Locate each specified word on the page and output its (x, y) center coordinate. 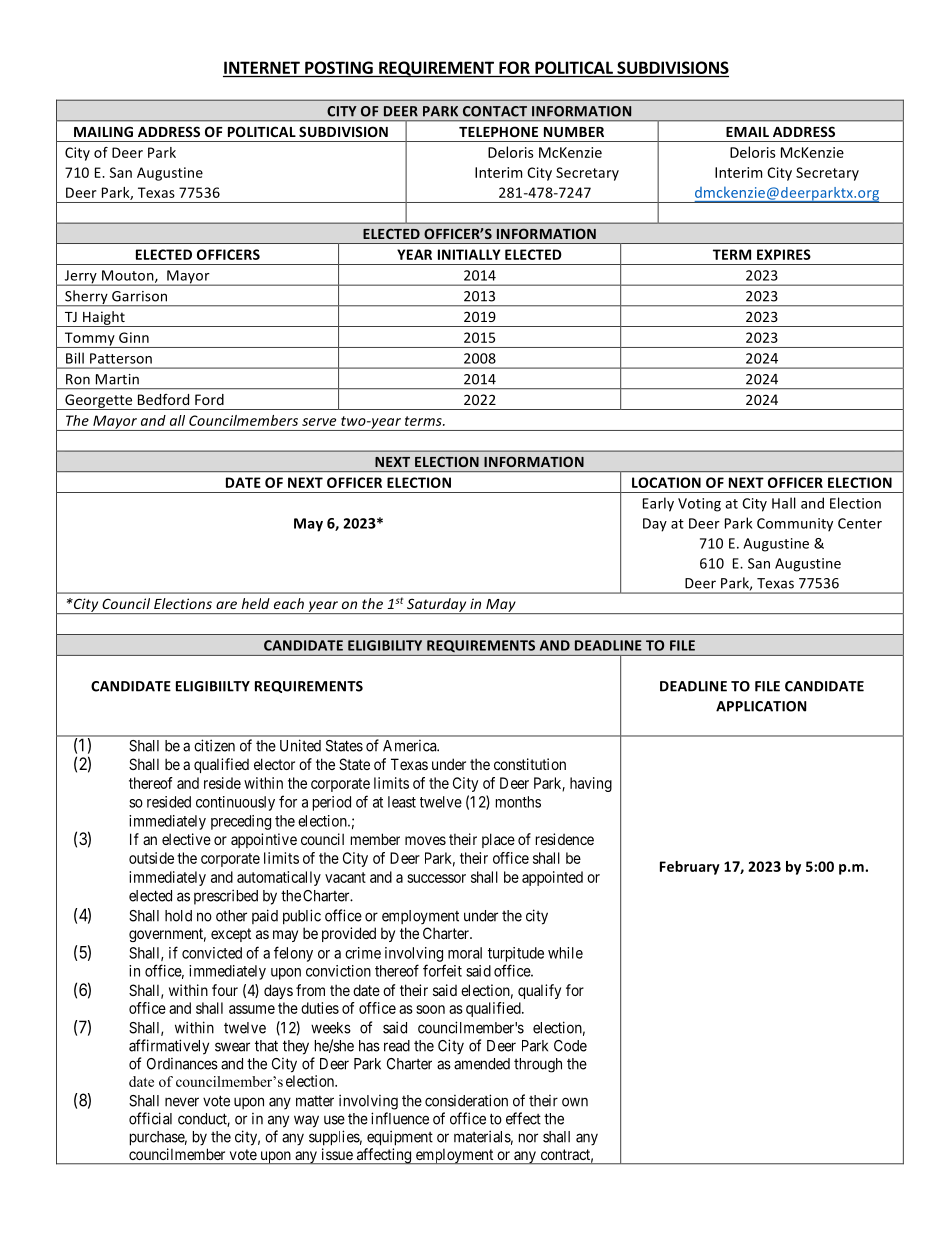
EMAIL (747, 132)
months (518, 802)
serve (319, 422)
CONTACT (495, 111)
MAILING (103, 131)
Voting (699, 505)
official (150, 1118)
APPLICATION (761, 706)
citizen (214, 745)
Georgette (98, 402)
